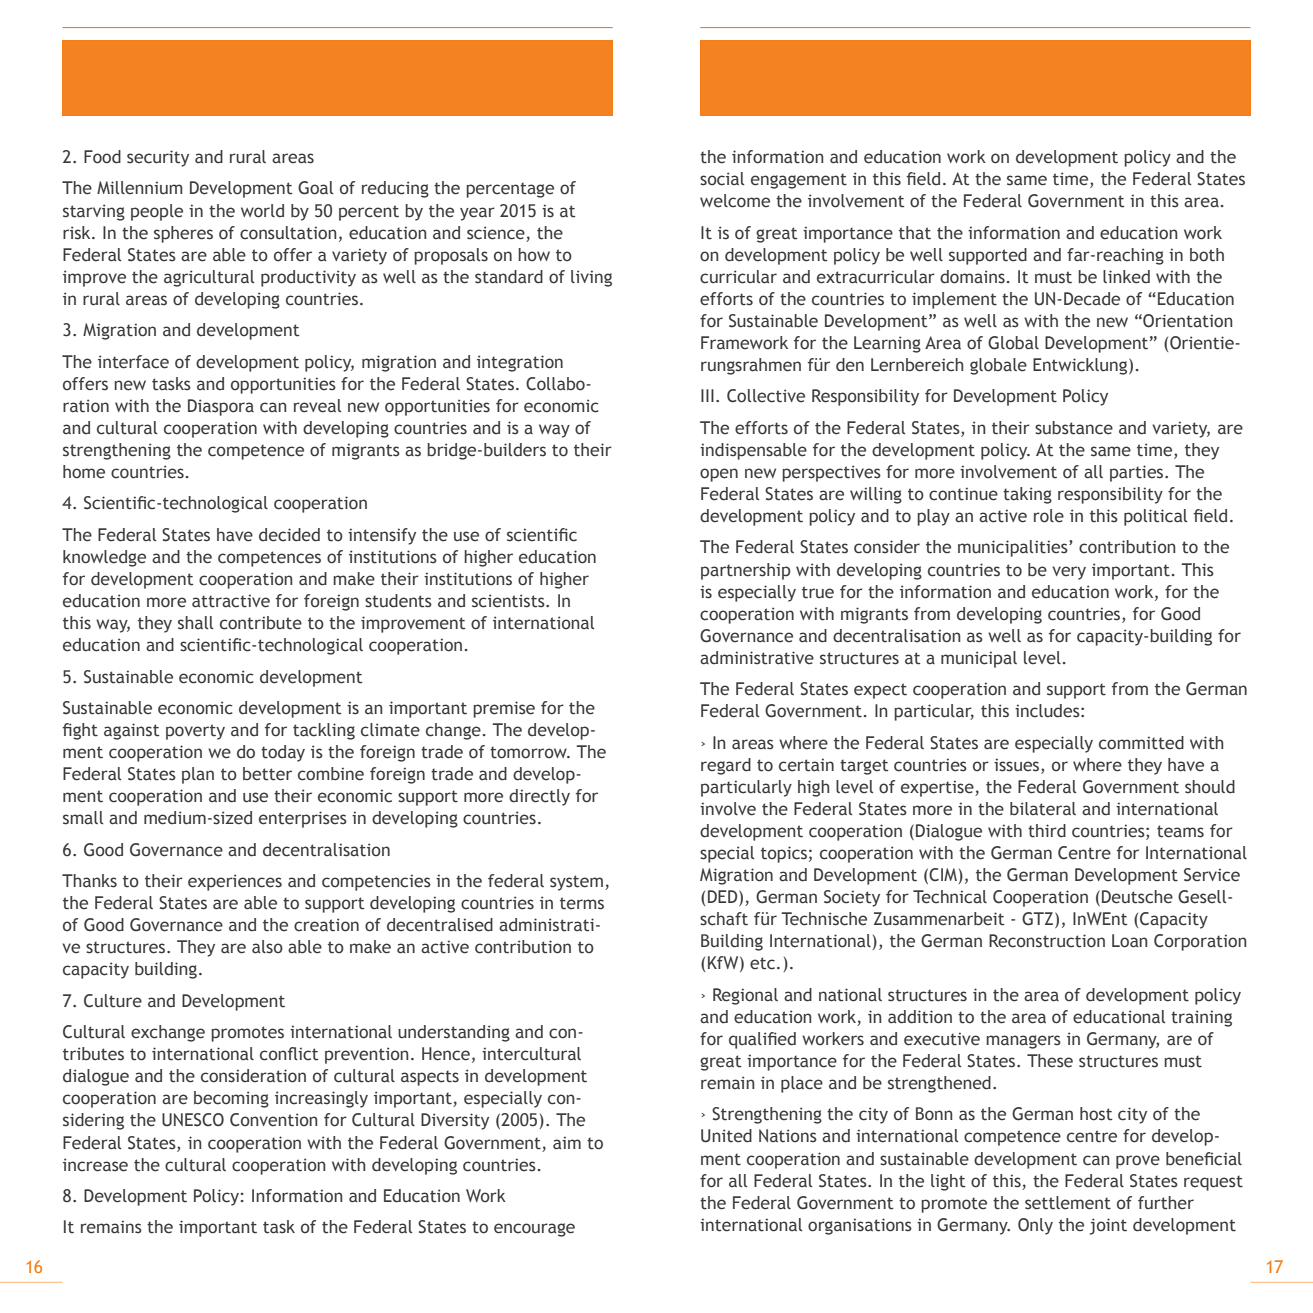  What do you see at coordinates (576, 883) in the screenshot?
I see `system` at bounding box center [576, 883].
